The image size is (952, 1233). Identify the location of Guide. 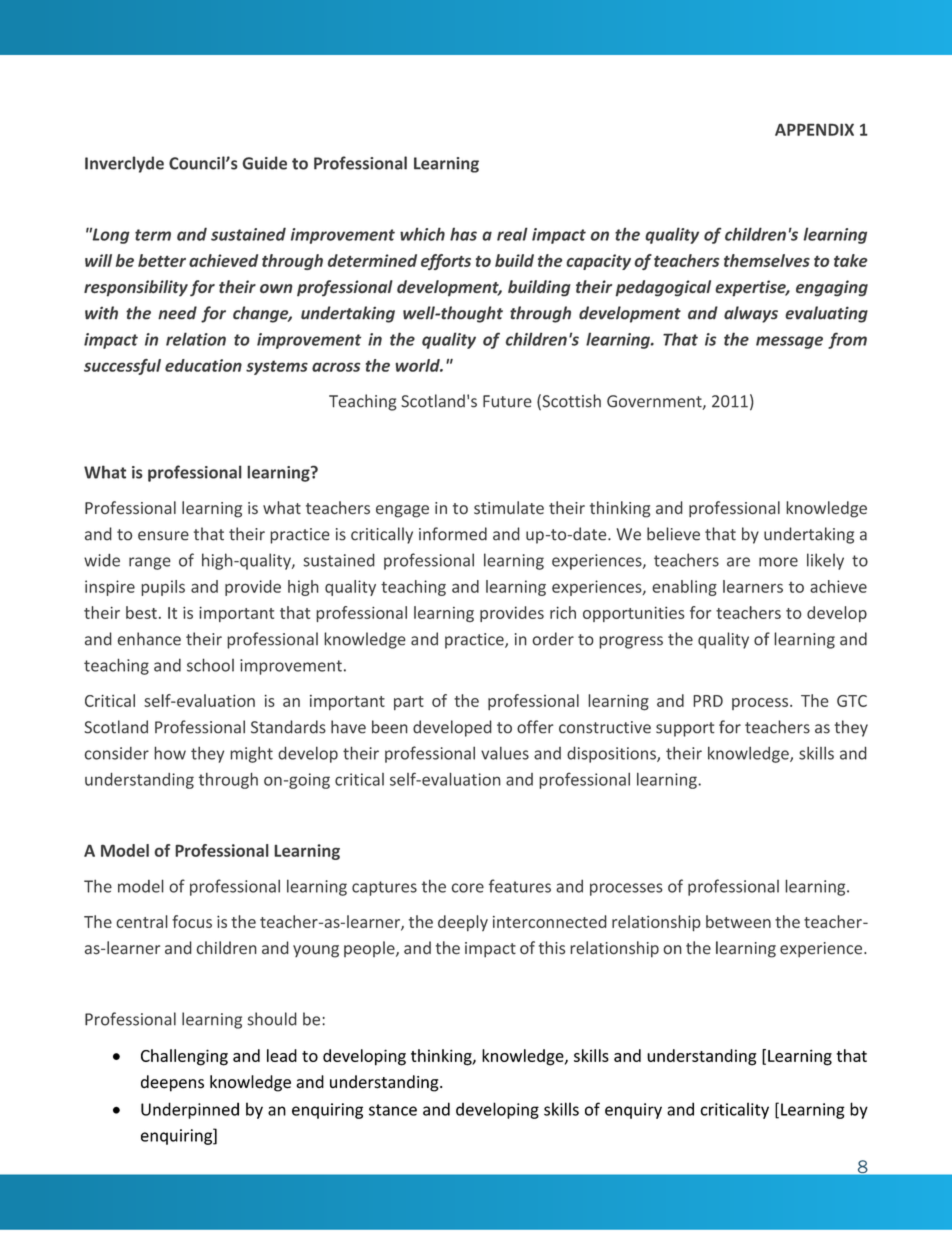
(264, 163).
